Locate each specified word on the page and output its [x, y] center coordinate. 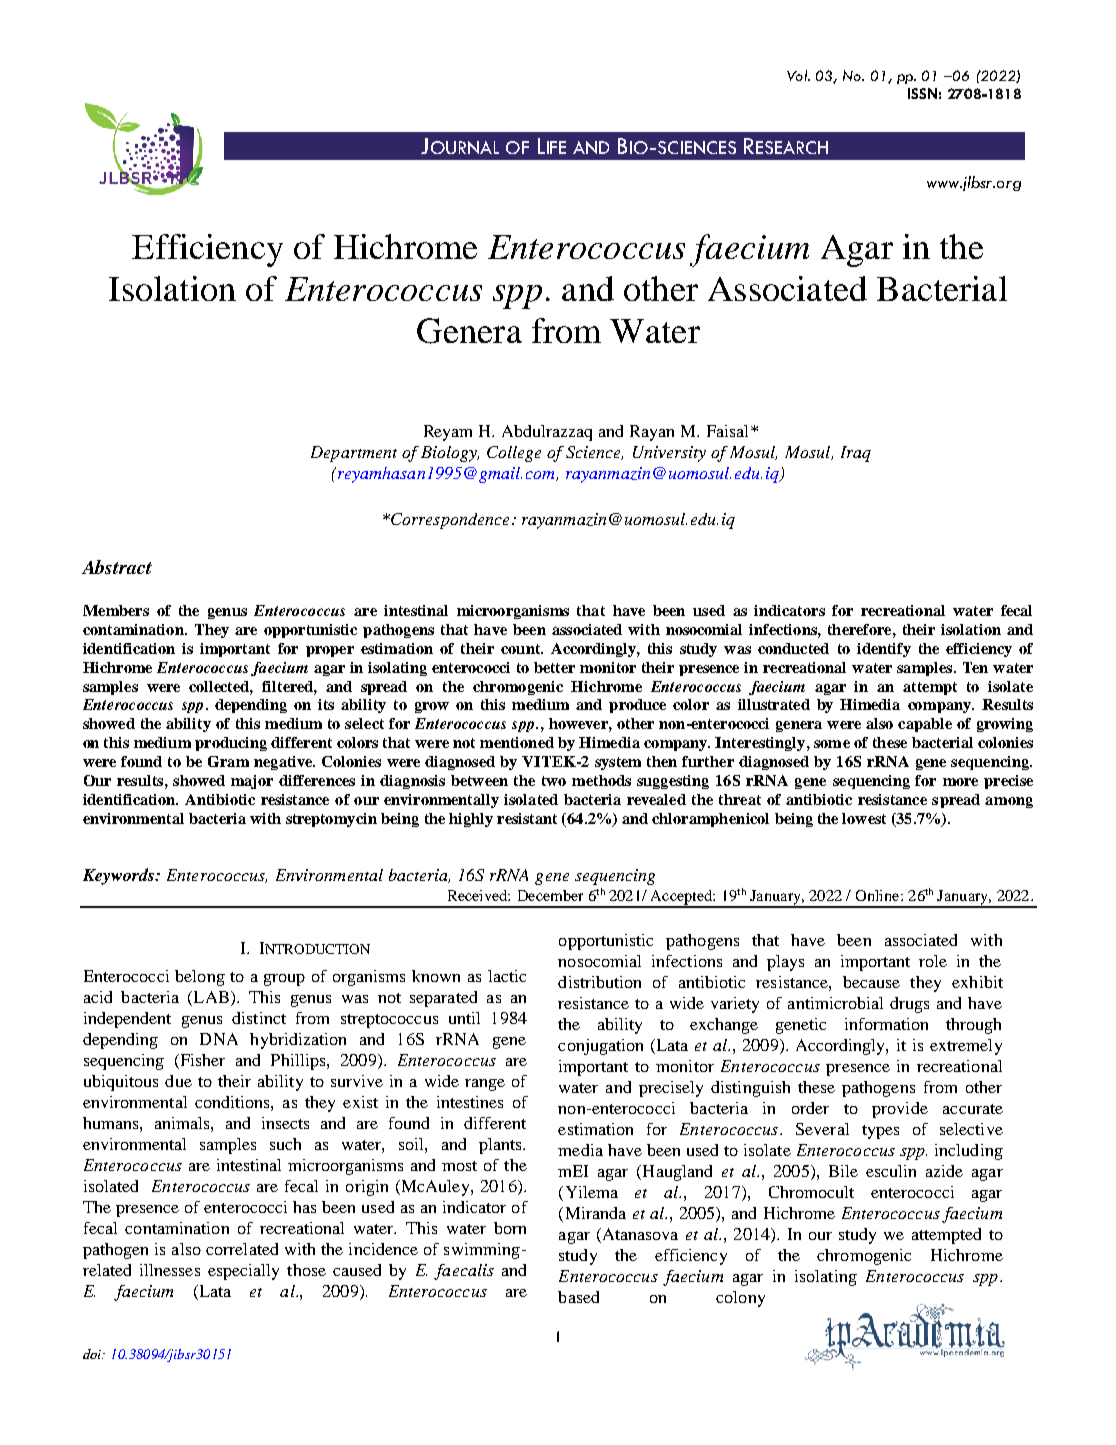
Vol [798, 75]
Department [354, 454]
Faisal [727, 431]
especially [243, 1272]
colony [740, 1299]
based [578, 1297]
